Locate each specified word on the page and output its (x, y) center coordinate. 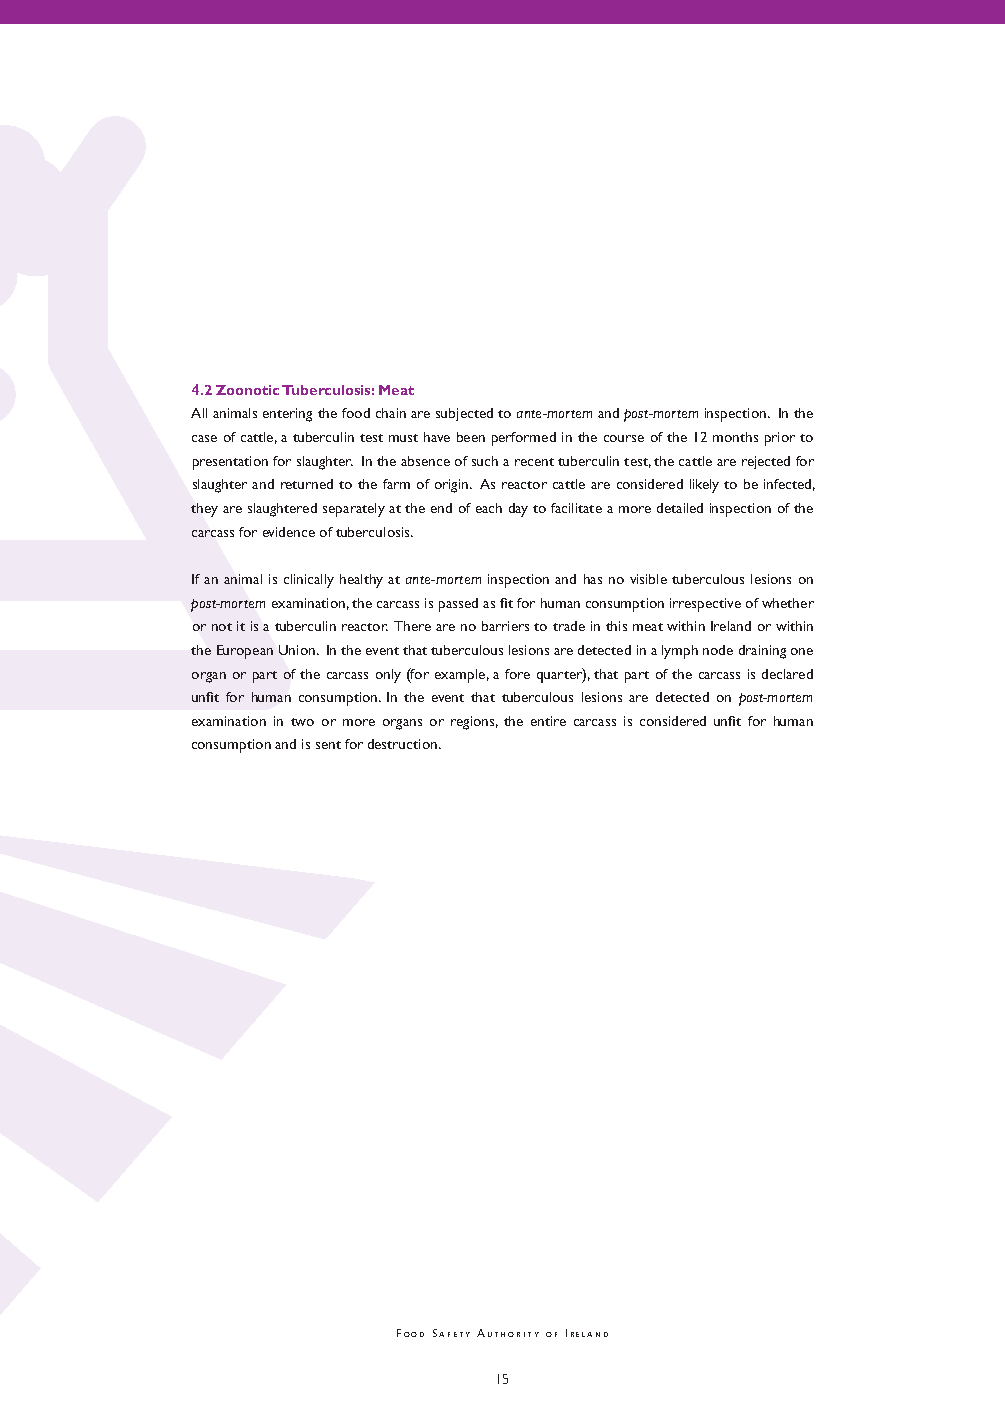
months (735, 437)
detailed (680, 508)
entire (548, 721)
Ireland (731, 626)
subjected (464, 414)
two (302, 722)
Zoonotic (247, 390)
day (518, 510)
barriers (505, 626)
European (245, 652)
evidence (289, 532)
